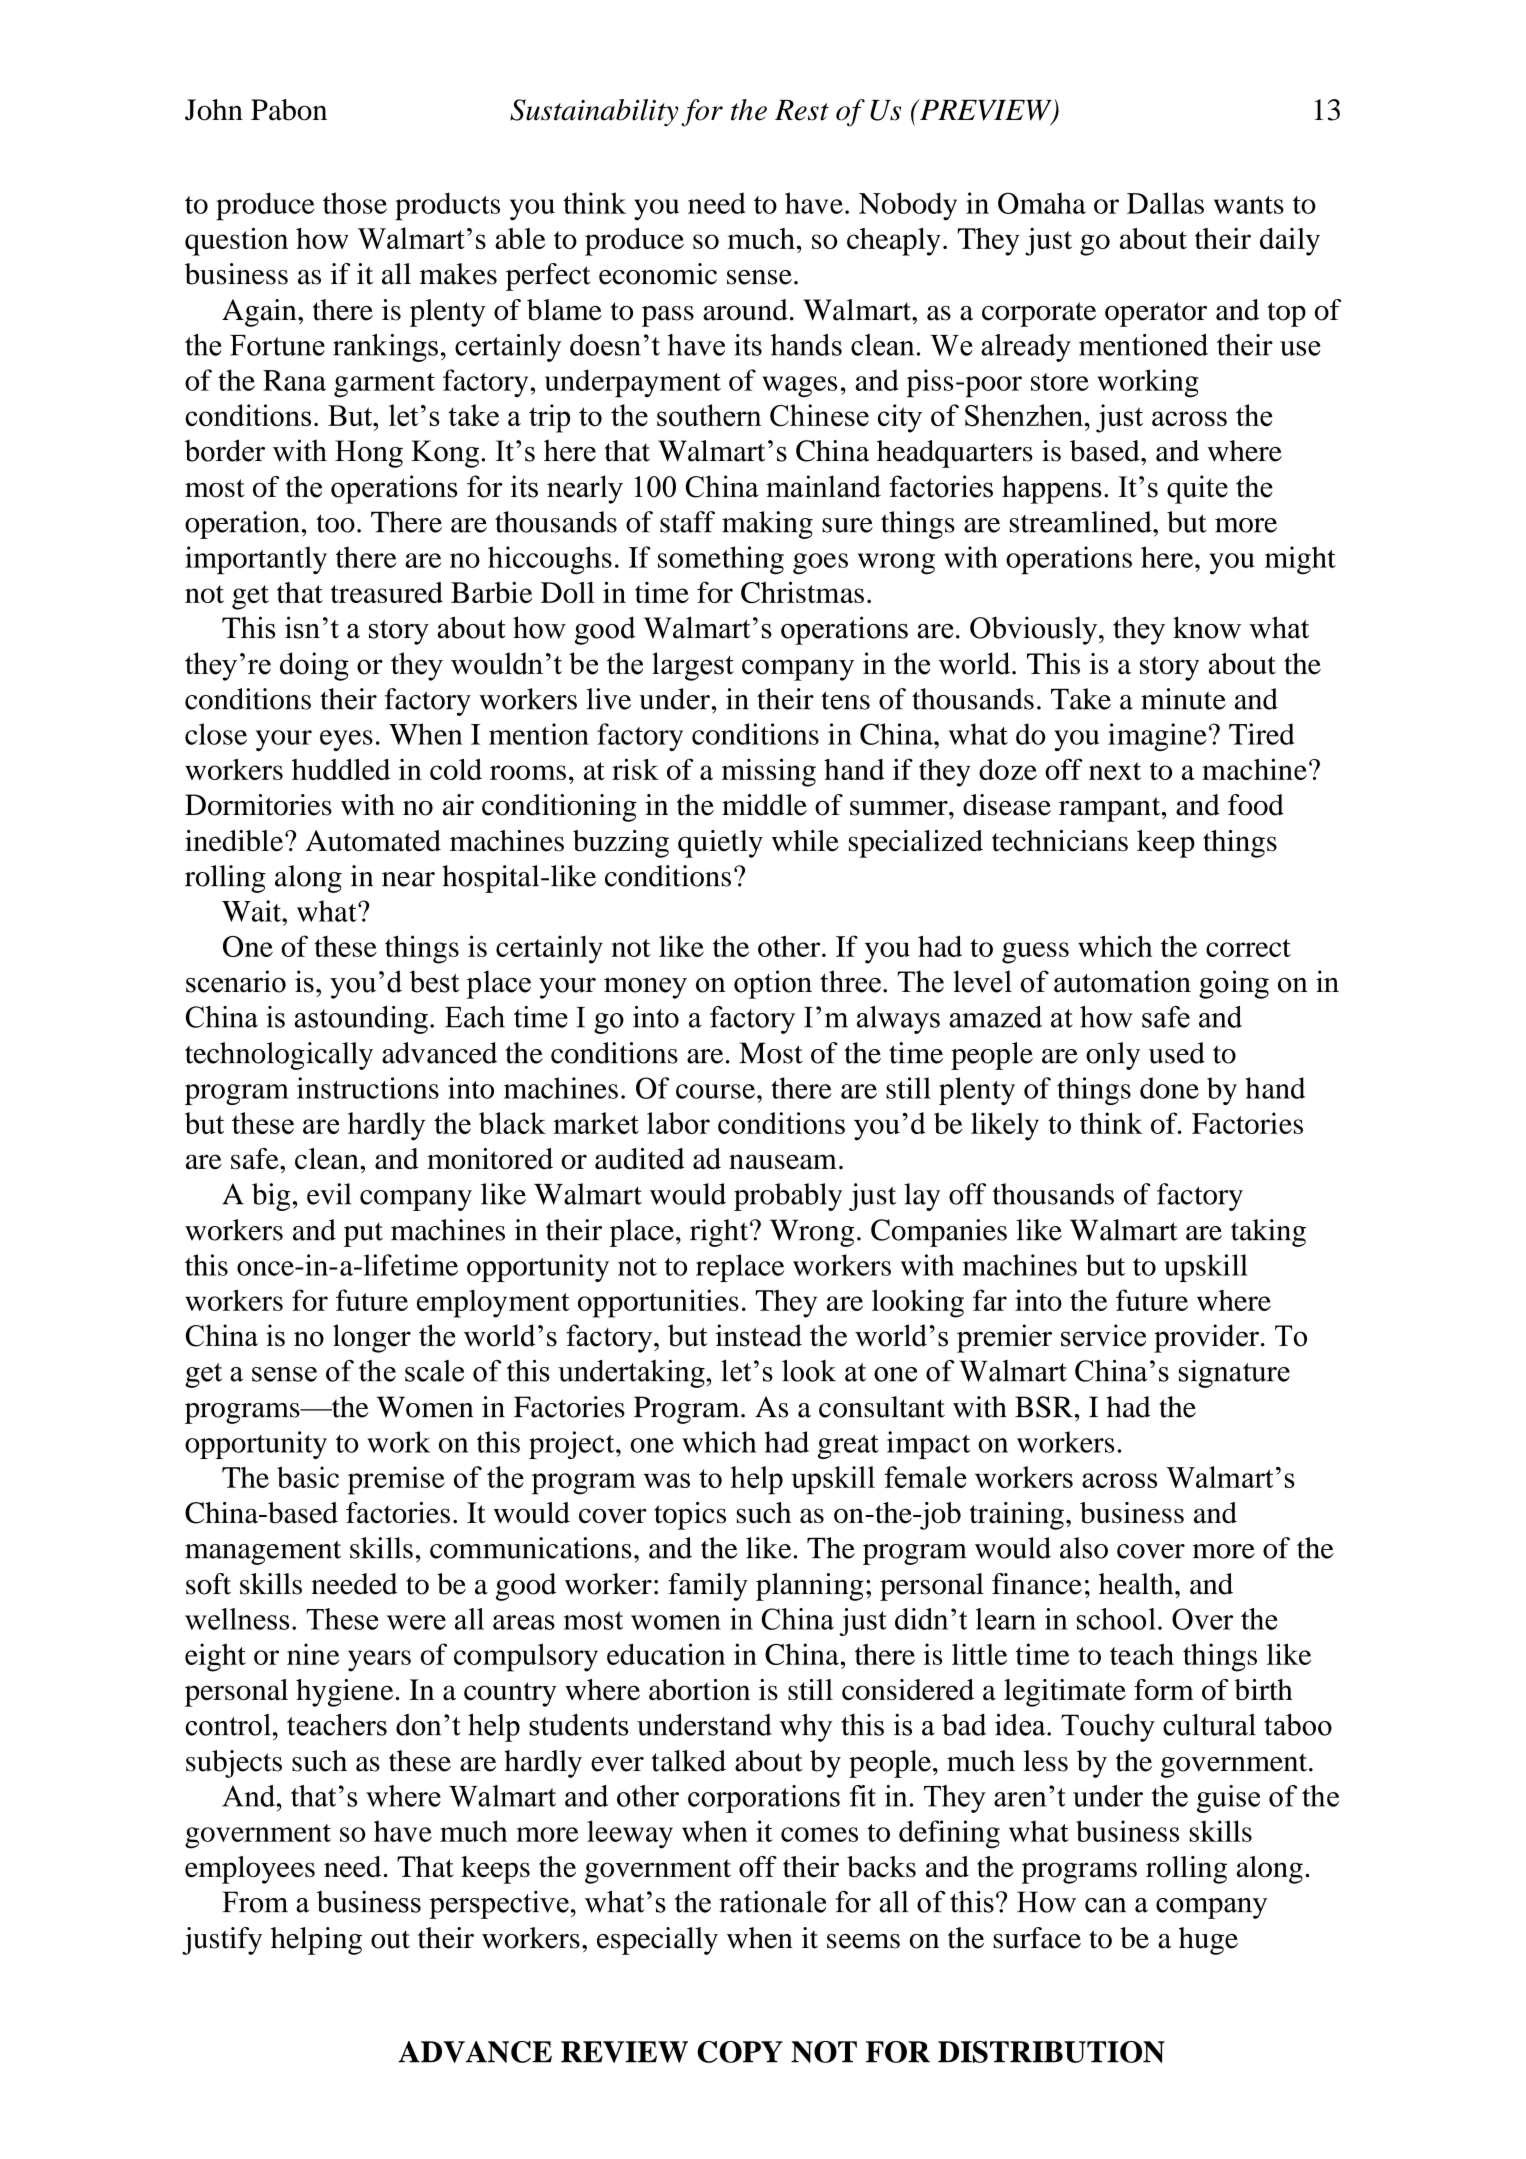  What do you see at coordinates (1165, 203) in the screenshot?
I see `Dallas` at bounding box center [1165, 203].
